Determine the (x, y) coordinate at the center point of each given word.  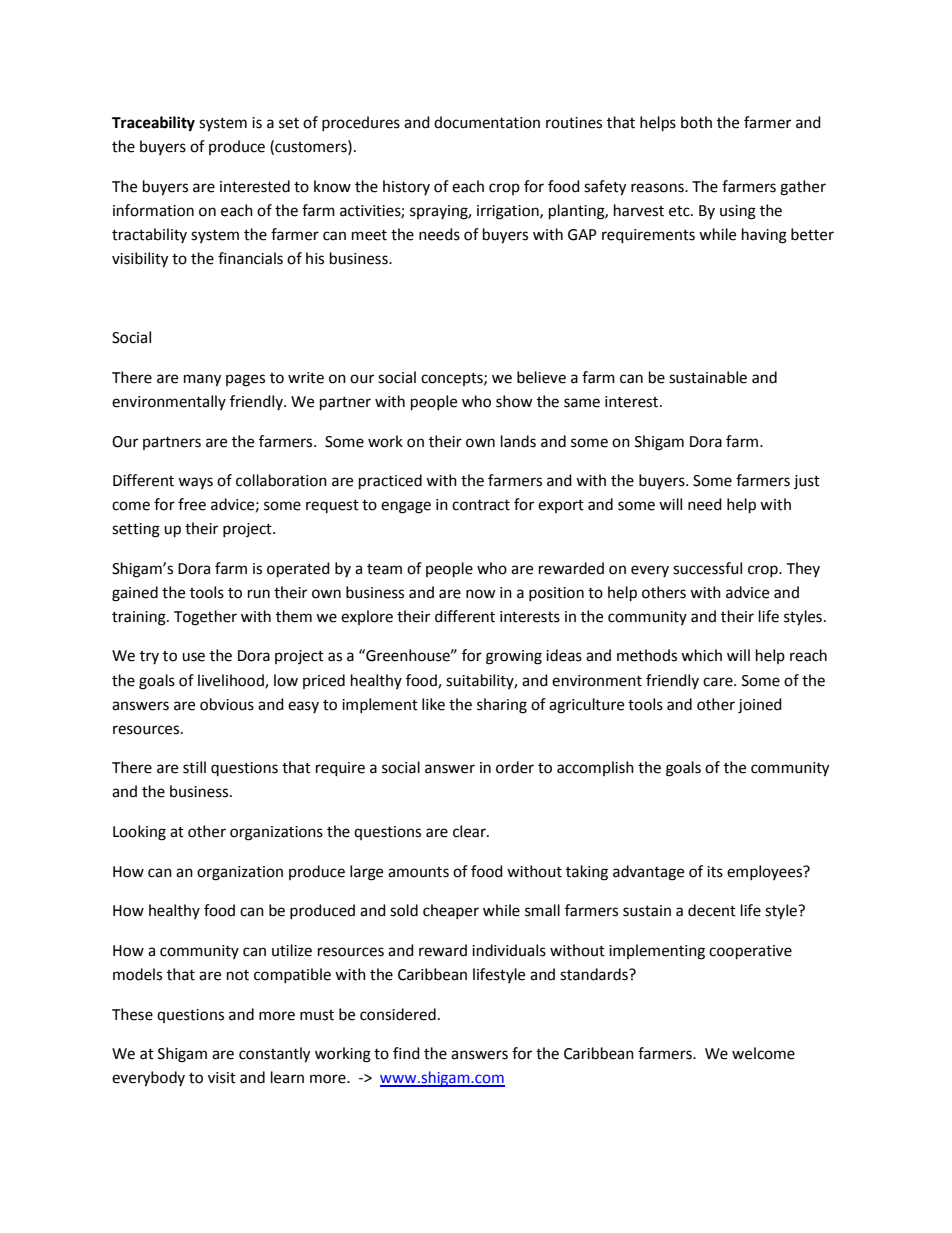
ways (195, 483)
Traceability (153, 124)
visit (222, 1078)
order (515, 767)
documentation (487, 122)
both (696, 122)
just (807, 482)
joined (760, 706)
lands (518, 441)
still (194, 767)
